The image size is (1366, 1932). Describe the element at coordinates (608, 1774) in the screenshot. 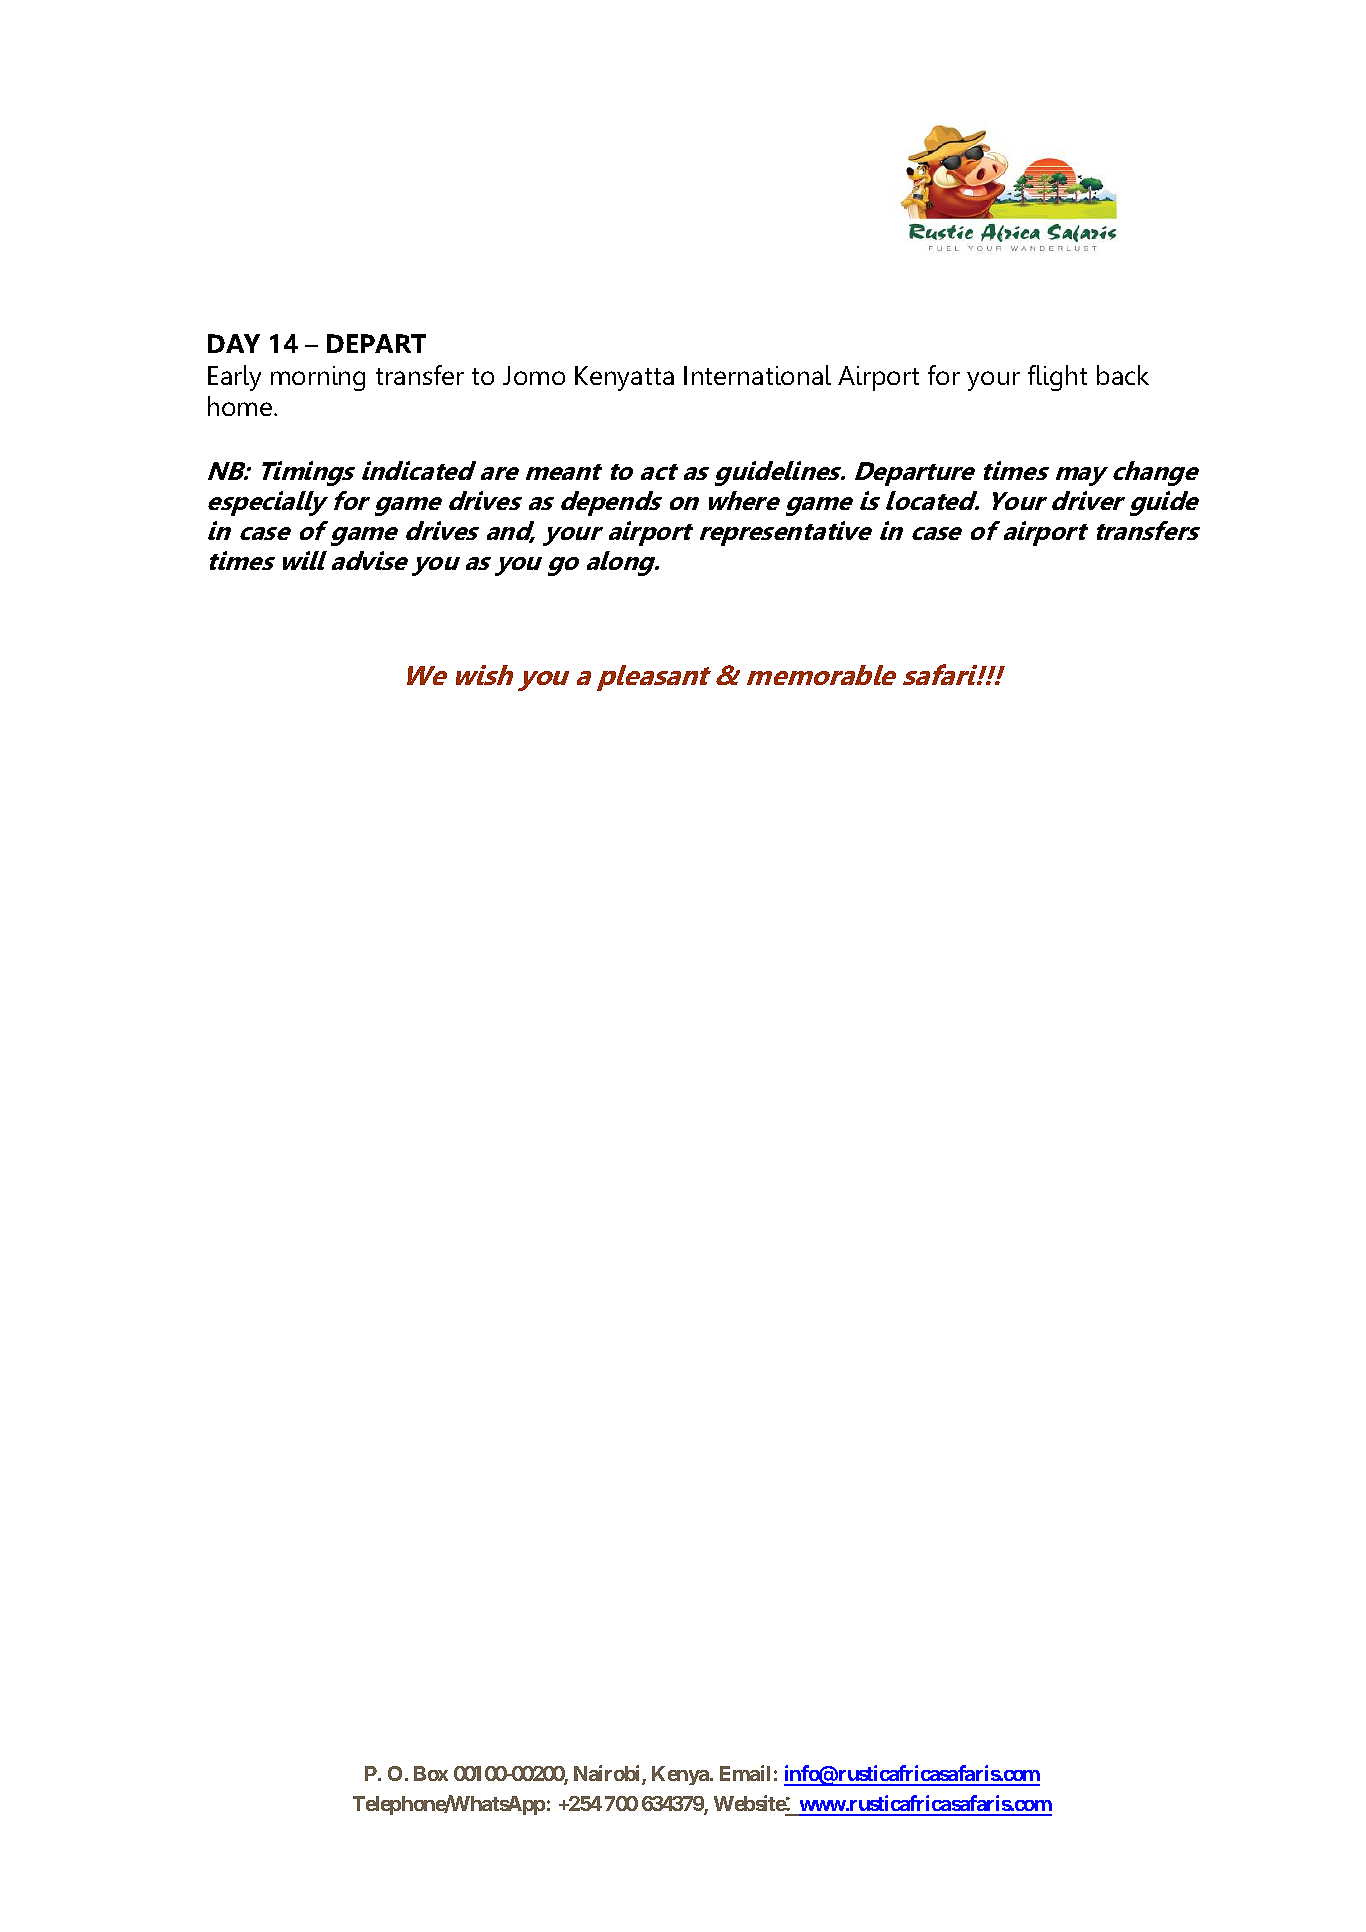

I see `Nairobi` at that location.
